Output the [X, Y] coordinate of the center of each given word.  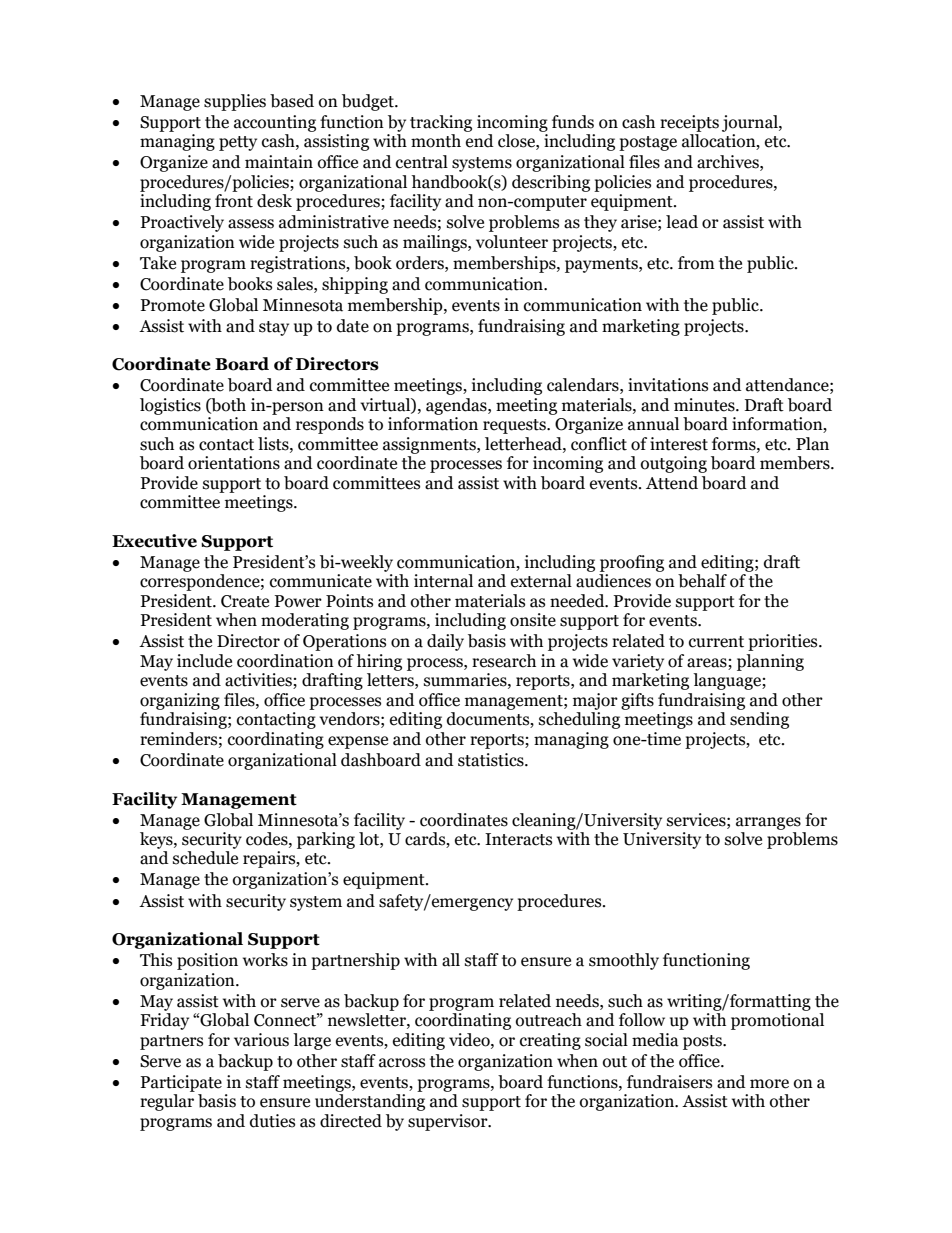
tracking [441, 123]
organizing [180, 701]
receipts [689, 123]
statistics [492, 760]
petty [238, 143]
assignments [430, 445]
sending [759, 720]
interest [679, 444]
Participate [181, 1083]
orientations [234, 463]
